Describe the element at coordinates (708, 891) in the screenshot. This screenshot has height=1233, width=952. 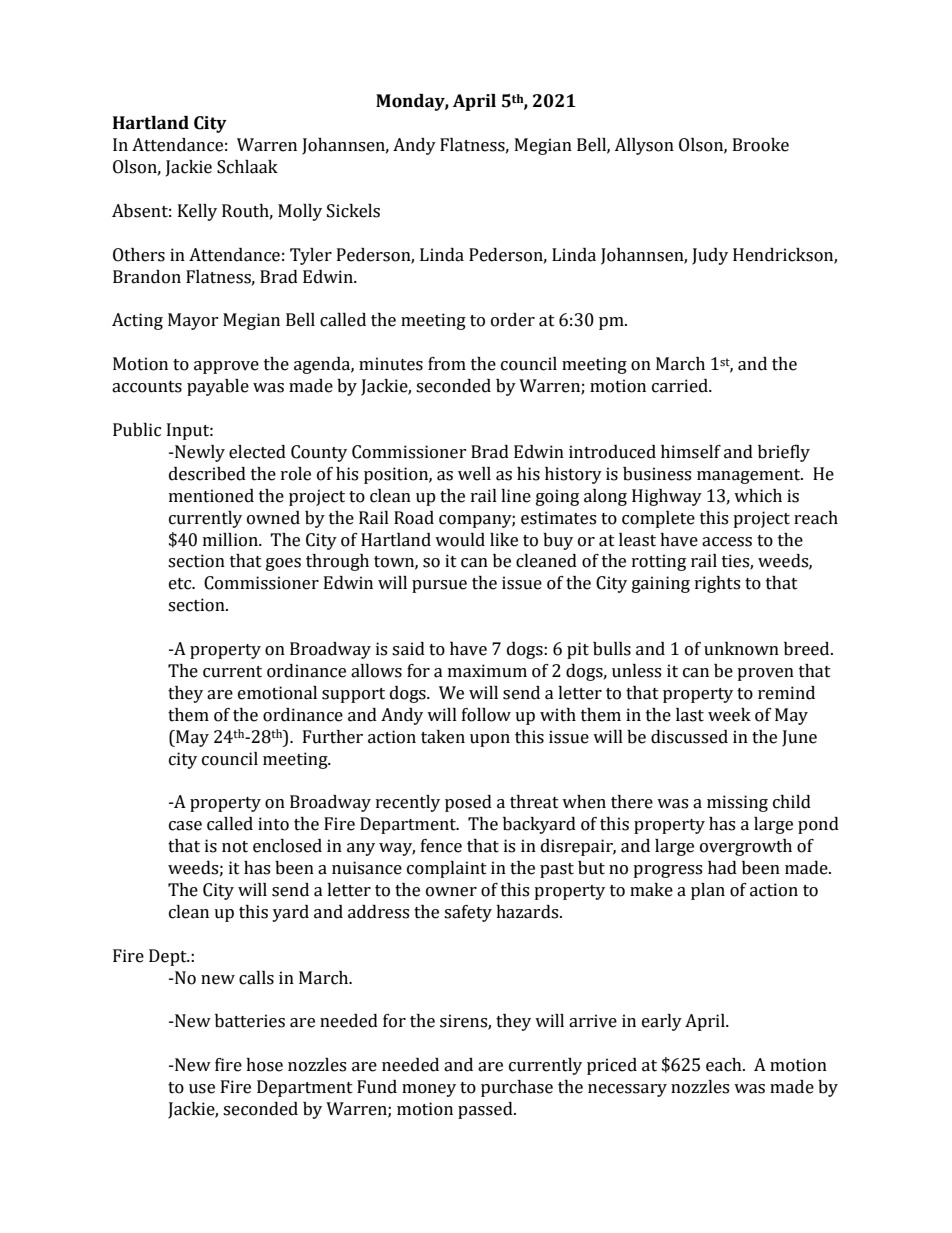
I see `plan` at that location.
